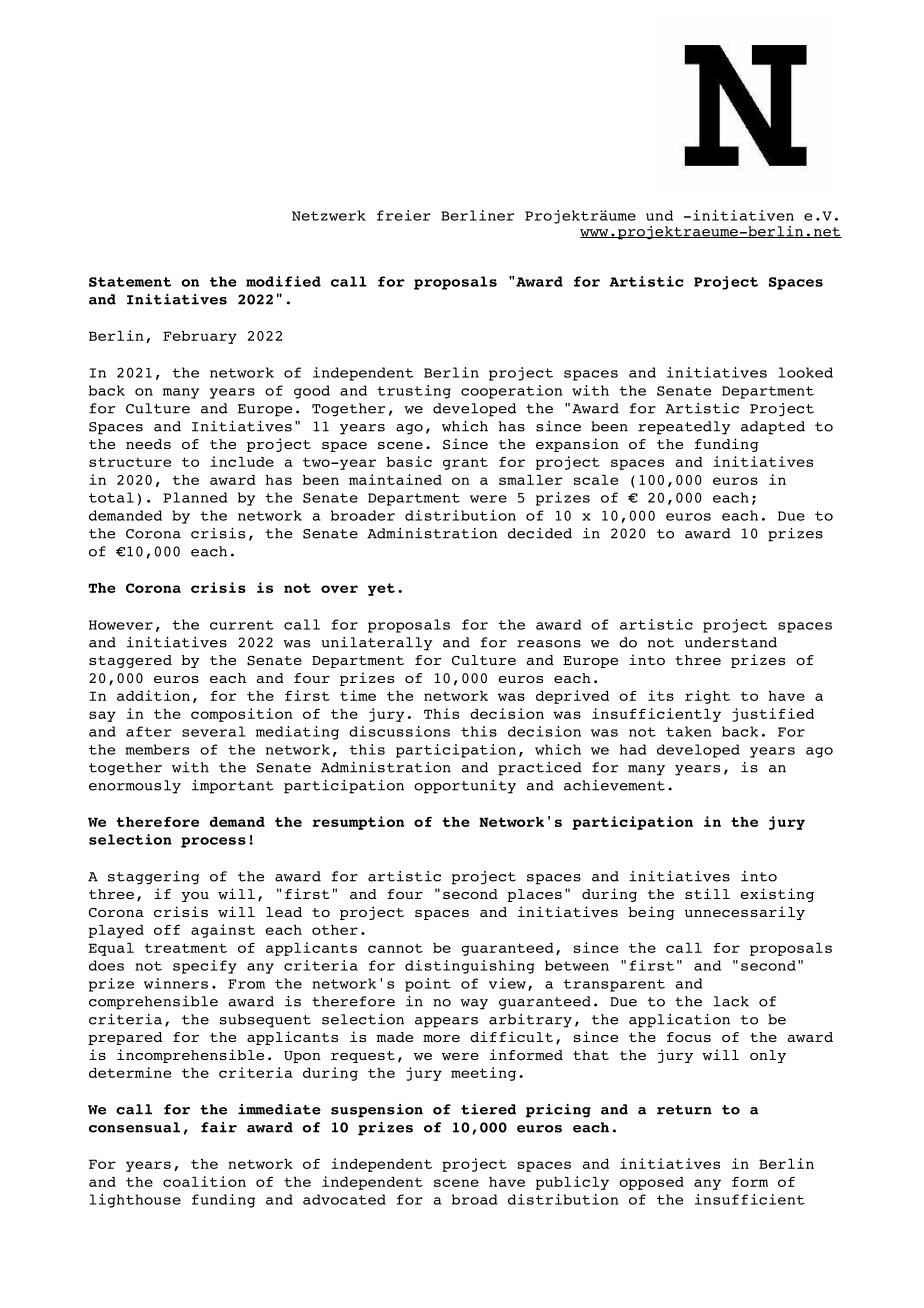 The height and width of the screenshot is (1308, 924). I want to click on addition, so click(153, 695).
